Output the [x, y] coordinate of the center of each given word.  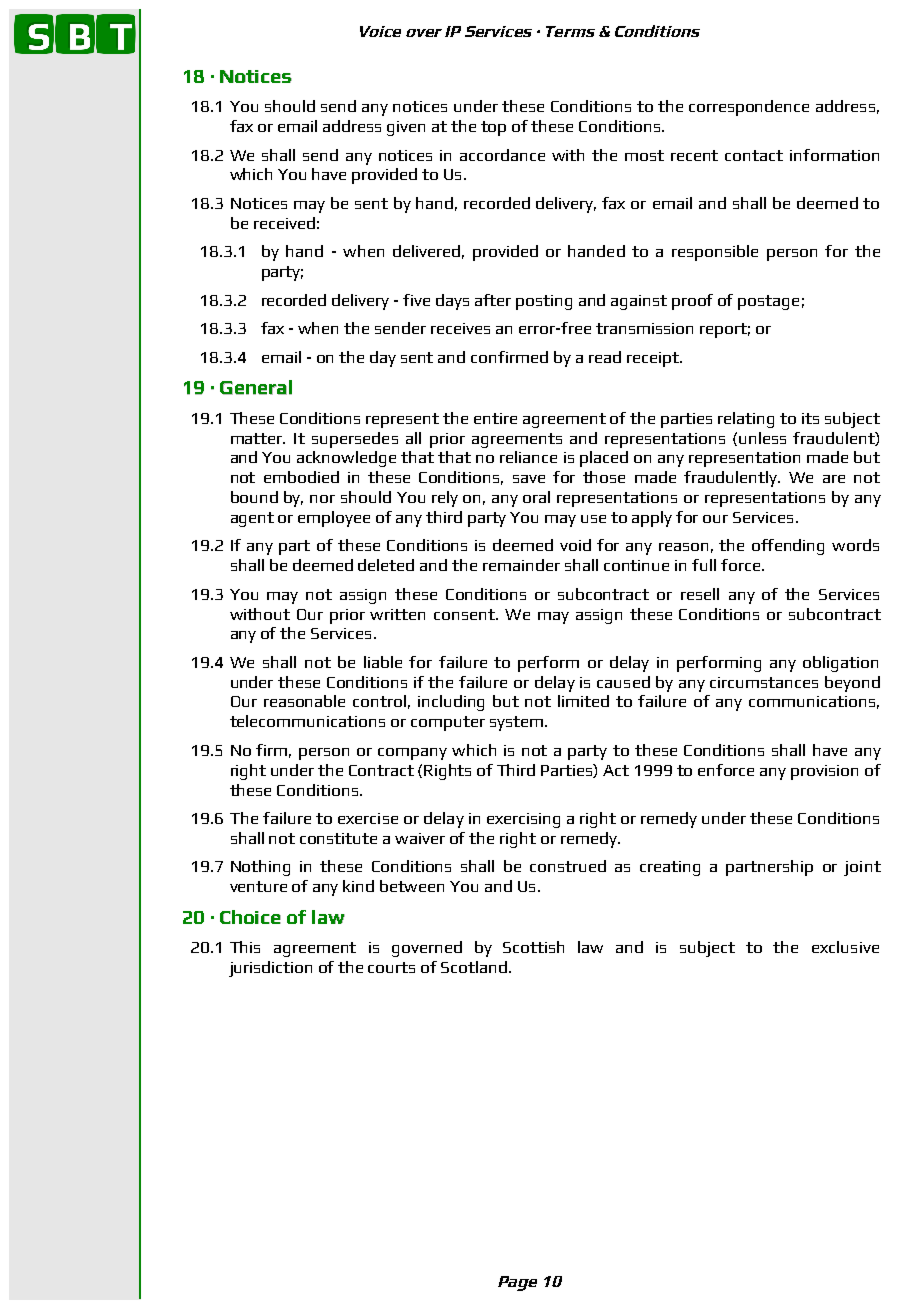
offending [788, 547]
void [575, 545]
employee [334, 519]
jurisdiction [270, 969]
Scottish [533, 947]
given [406, 128]
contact [754, 155]
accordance [502, 155]
